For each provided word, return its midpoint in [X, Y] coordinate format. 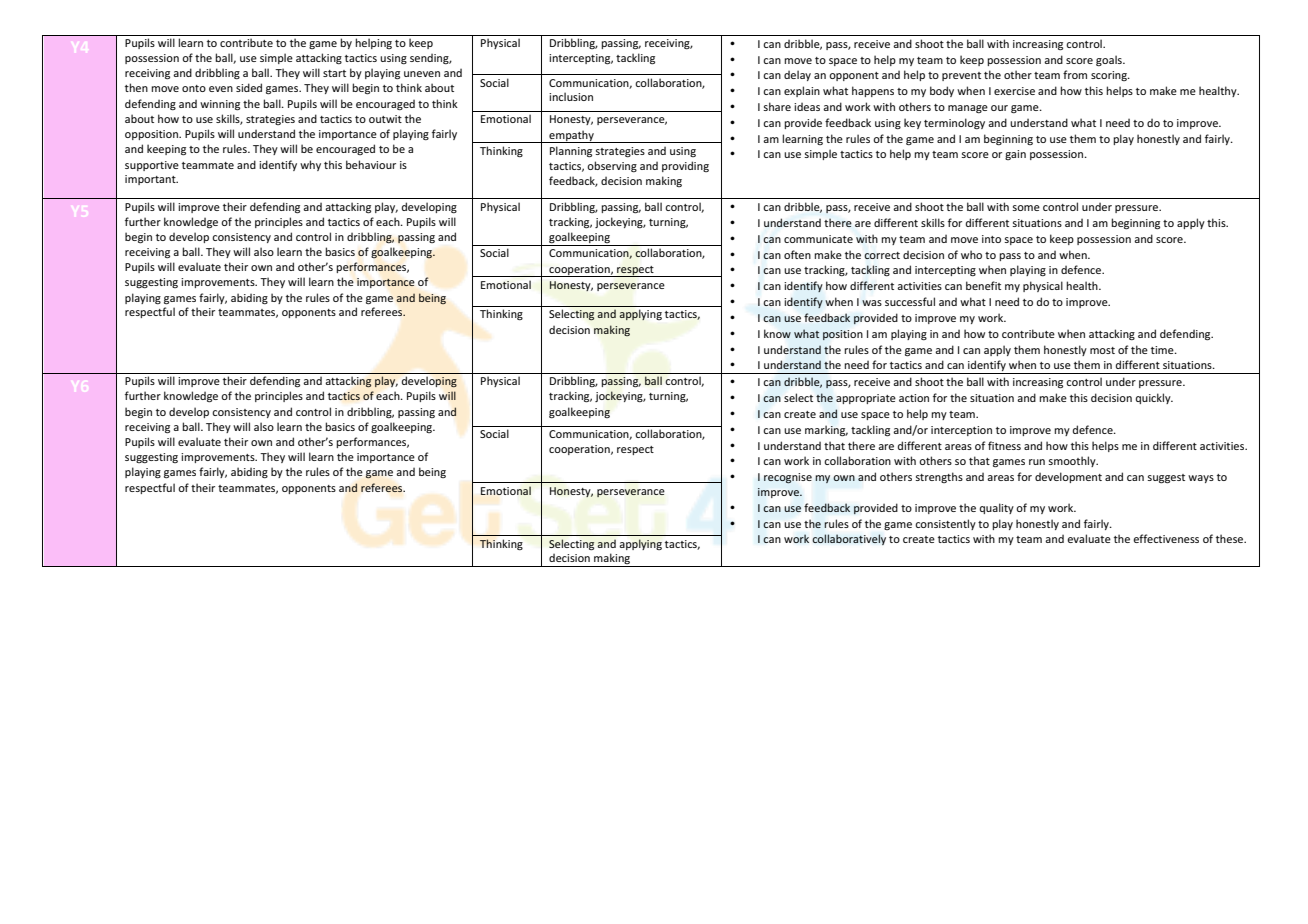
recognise [788, 478]
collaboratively [849, 539]
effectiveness [1166, 538]
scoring [1110, 76]
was [872, 303]
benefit [983, 285]
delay [797, 75]
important [151, 180]
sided [249, 87]
